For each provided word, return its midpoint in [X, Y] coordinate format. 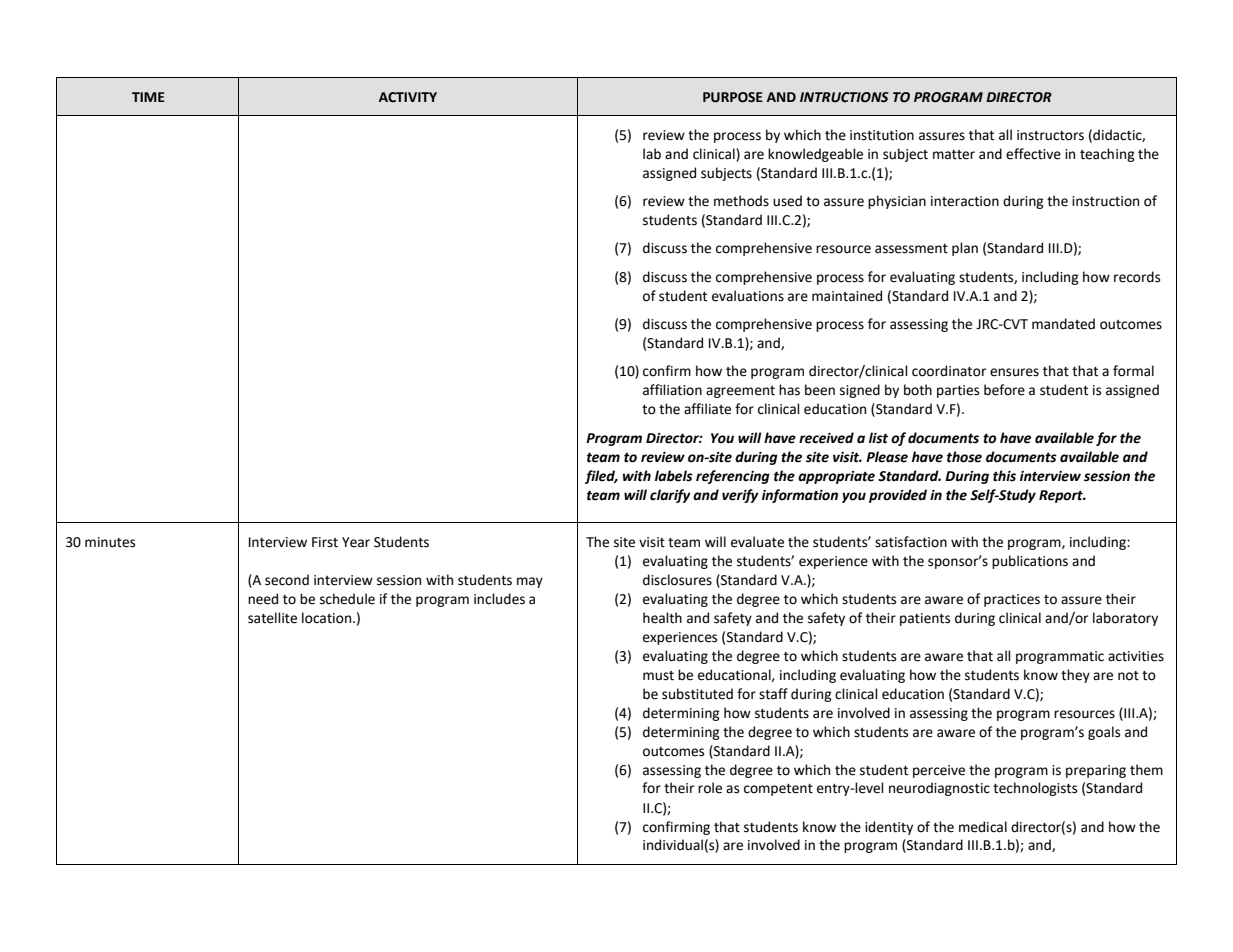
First [325, 542]
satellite [272, 618]
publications [1030, 562]
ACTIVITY [408, 97]
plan [965, 249]
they [1075, 676]
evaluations [748, 296]
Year [356, 542]
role [710, 788]
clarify [670, 496]
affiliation [672, 390]
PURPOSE [733, 97]
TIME [148, 97]
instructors [1050, 135]
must [658, 676]
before [1004, 390]
